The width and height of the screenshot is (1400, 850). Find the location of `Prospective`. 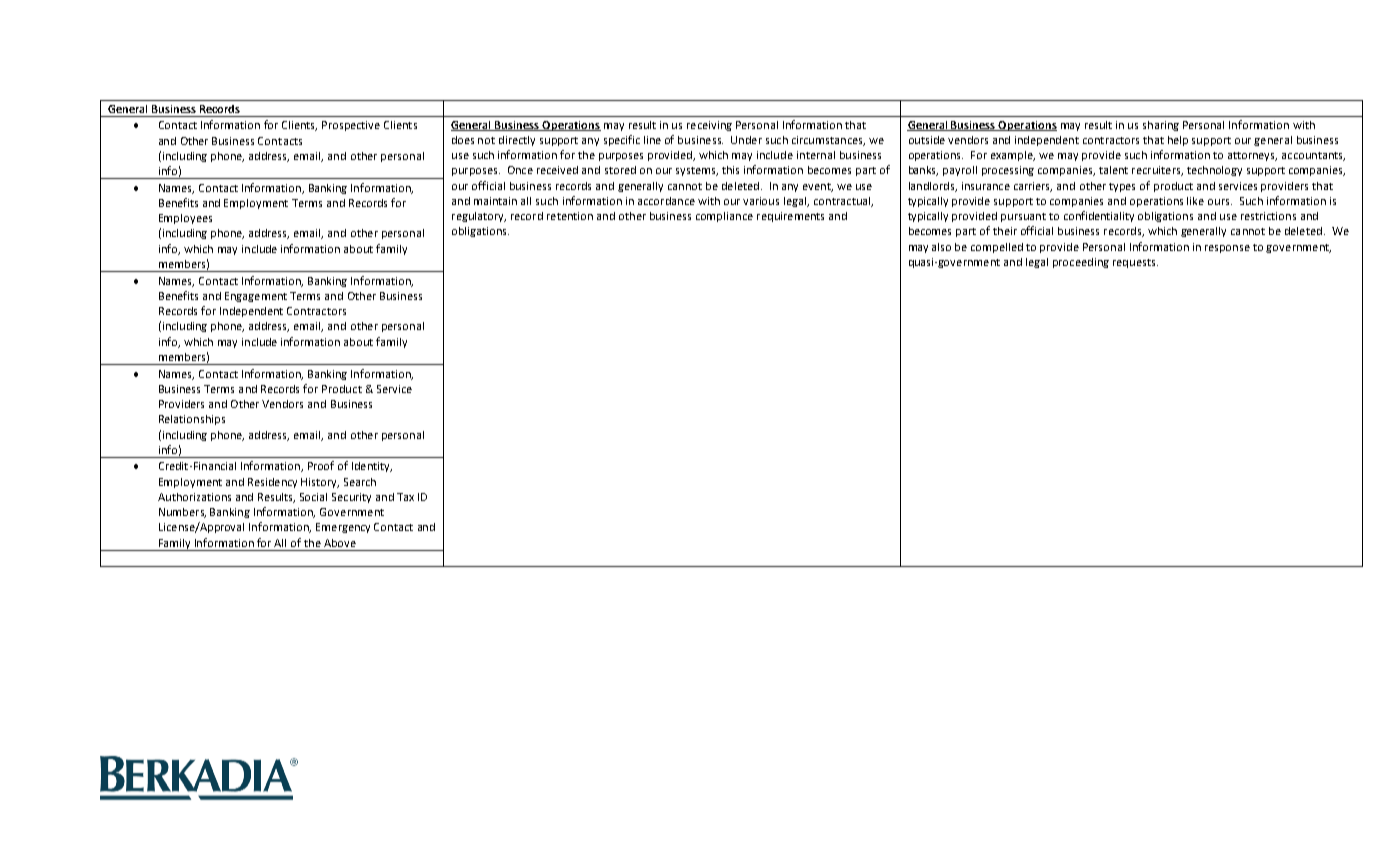

Prospective is located at coordinates (351, 126).
